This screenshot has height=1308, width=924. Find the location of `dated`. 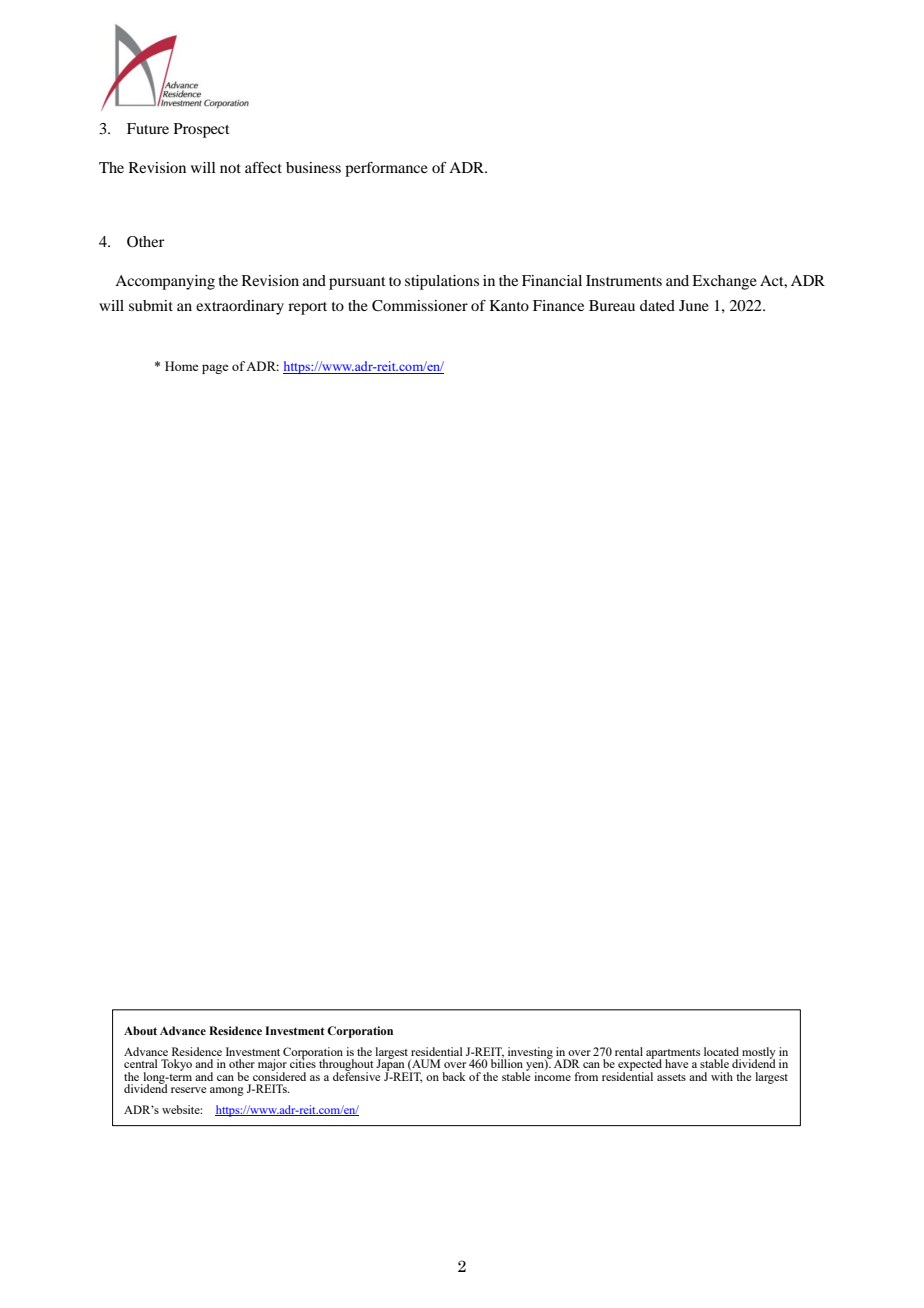

dated is located at coordinates (657, 305).
